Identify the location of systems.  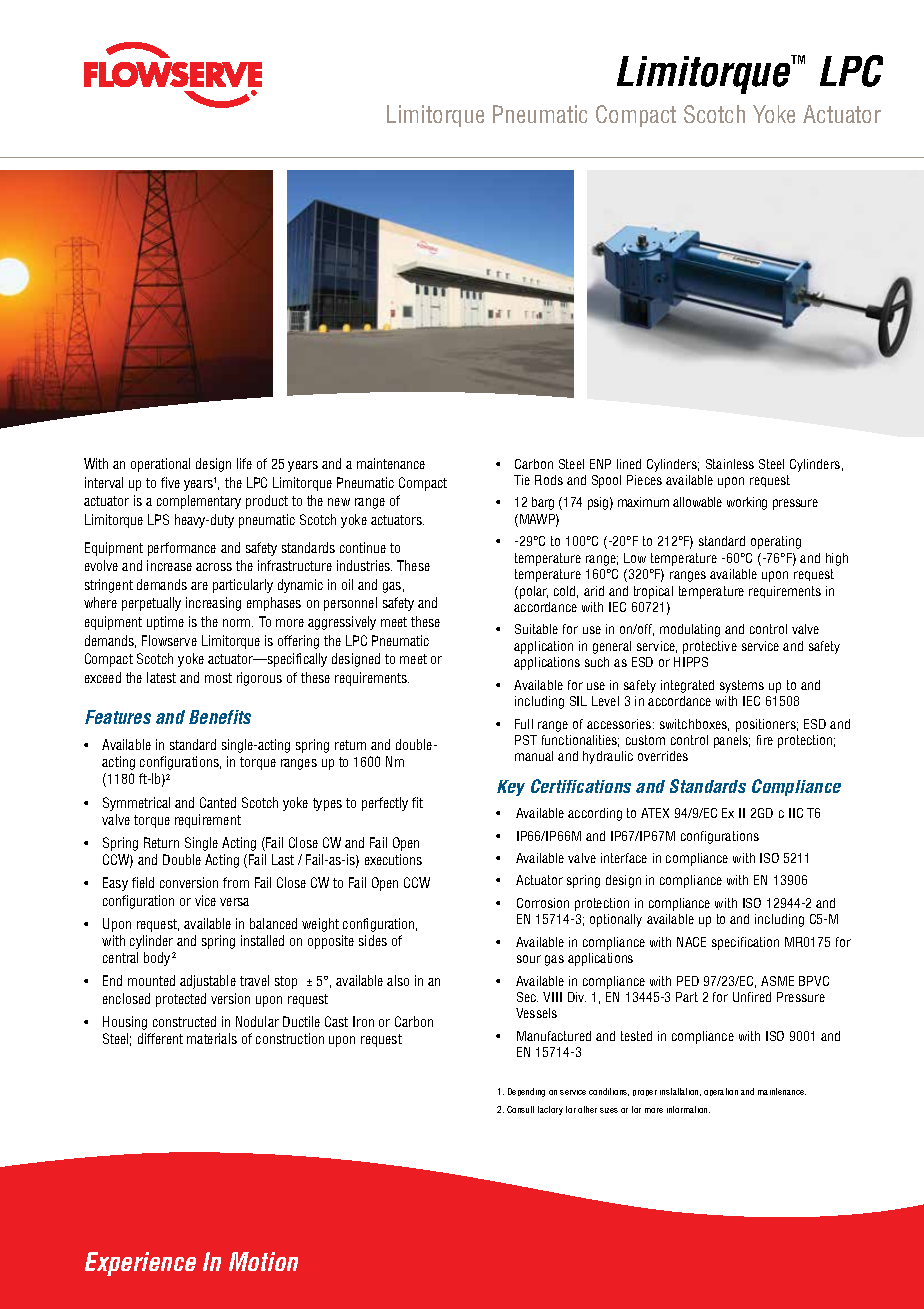
(742, 686).
